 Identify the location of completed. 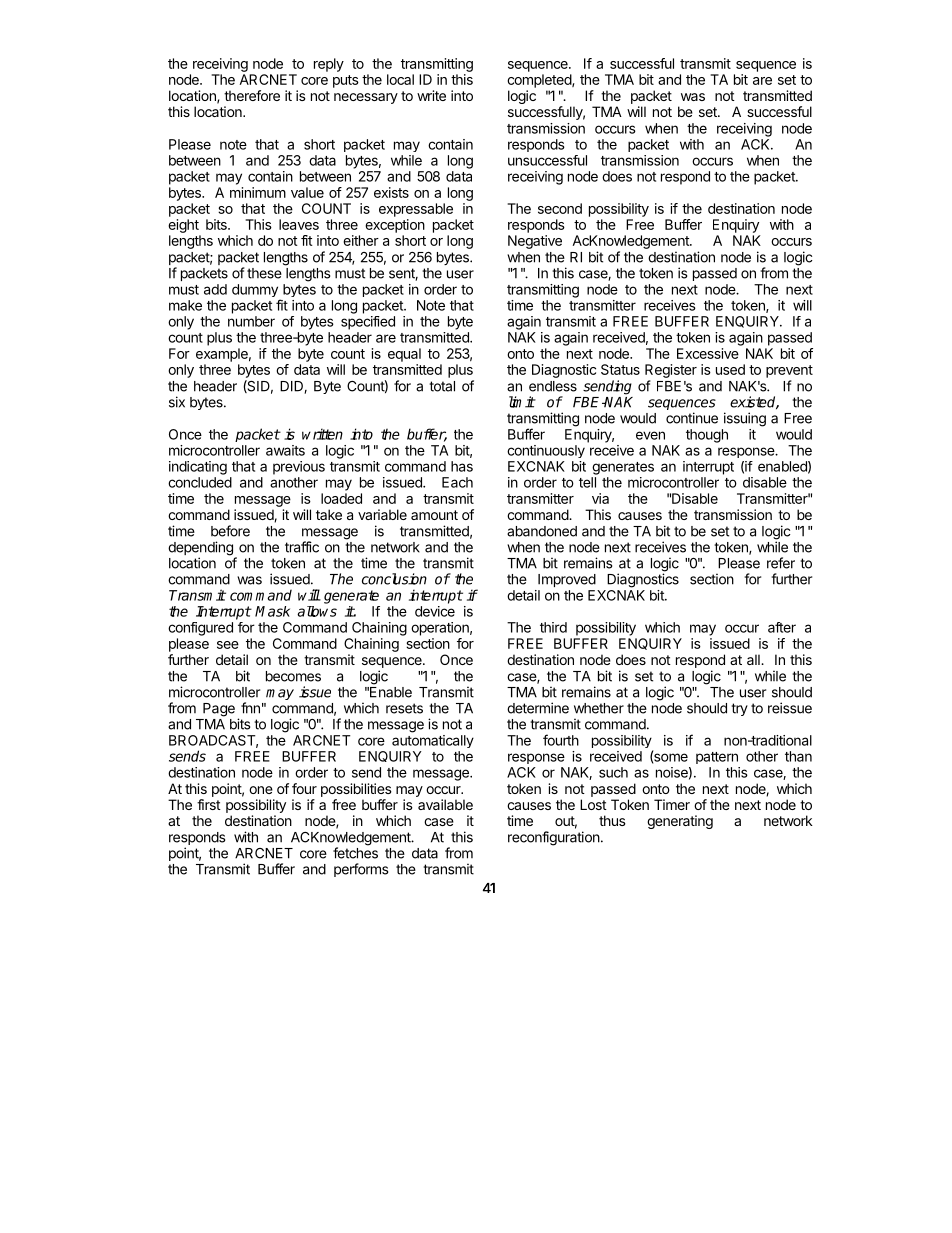
(540, 81).
